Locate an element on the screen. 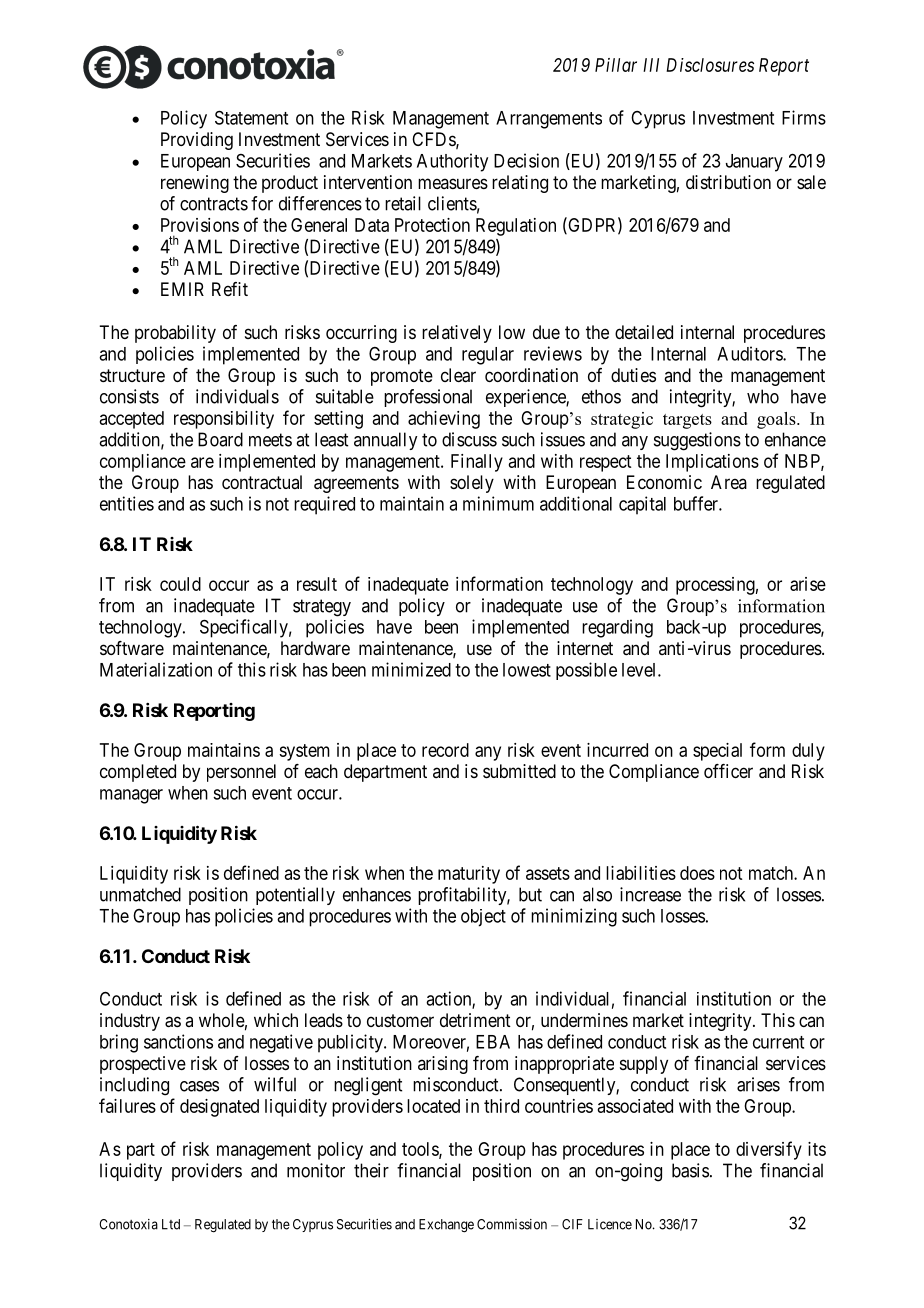 This screenshot has width=924, height=1308. Disclosures is located at coordinates (710, 65).
